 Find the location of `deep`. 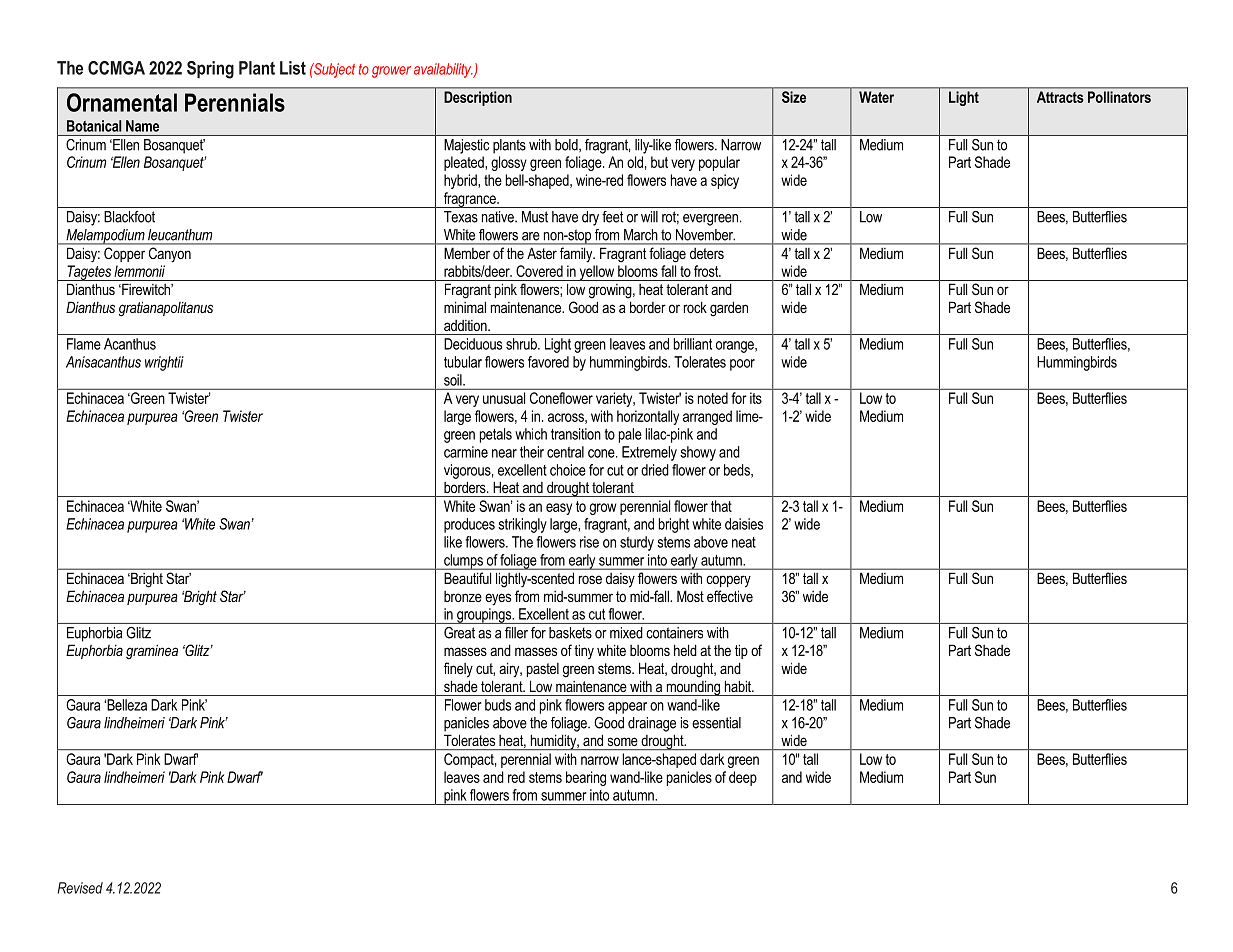

deep is located at coordinates (743, 778).
